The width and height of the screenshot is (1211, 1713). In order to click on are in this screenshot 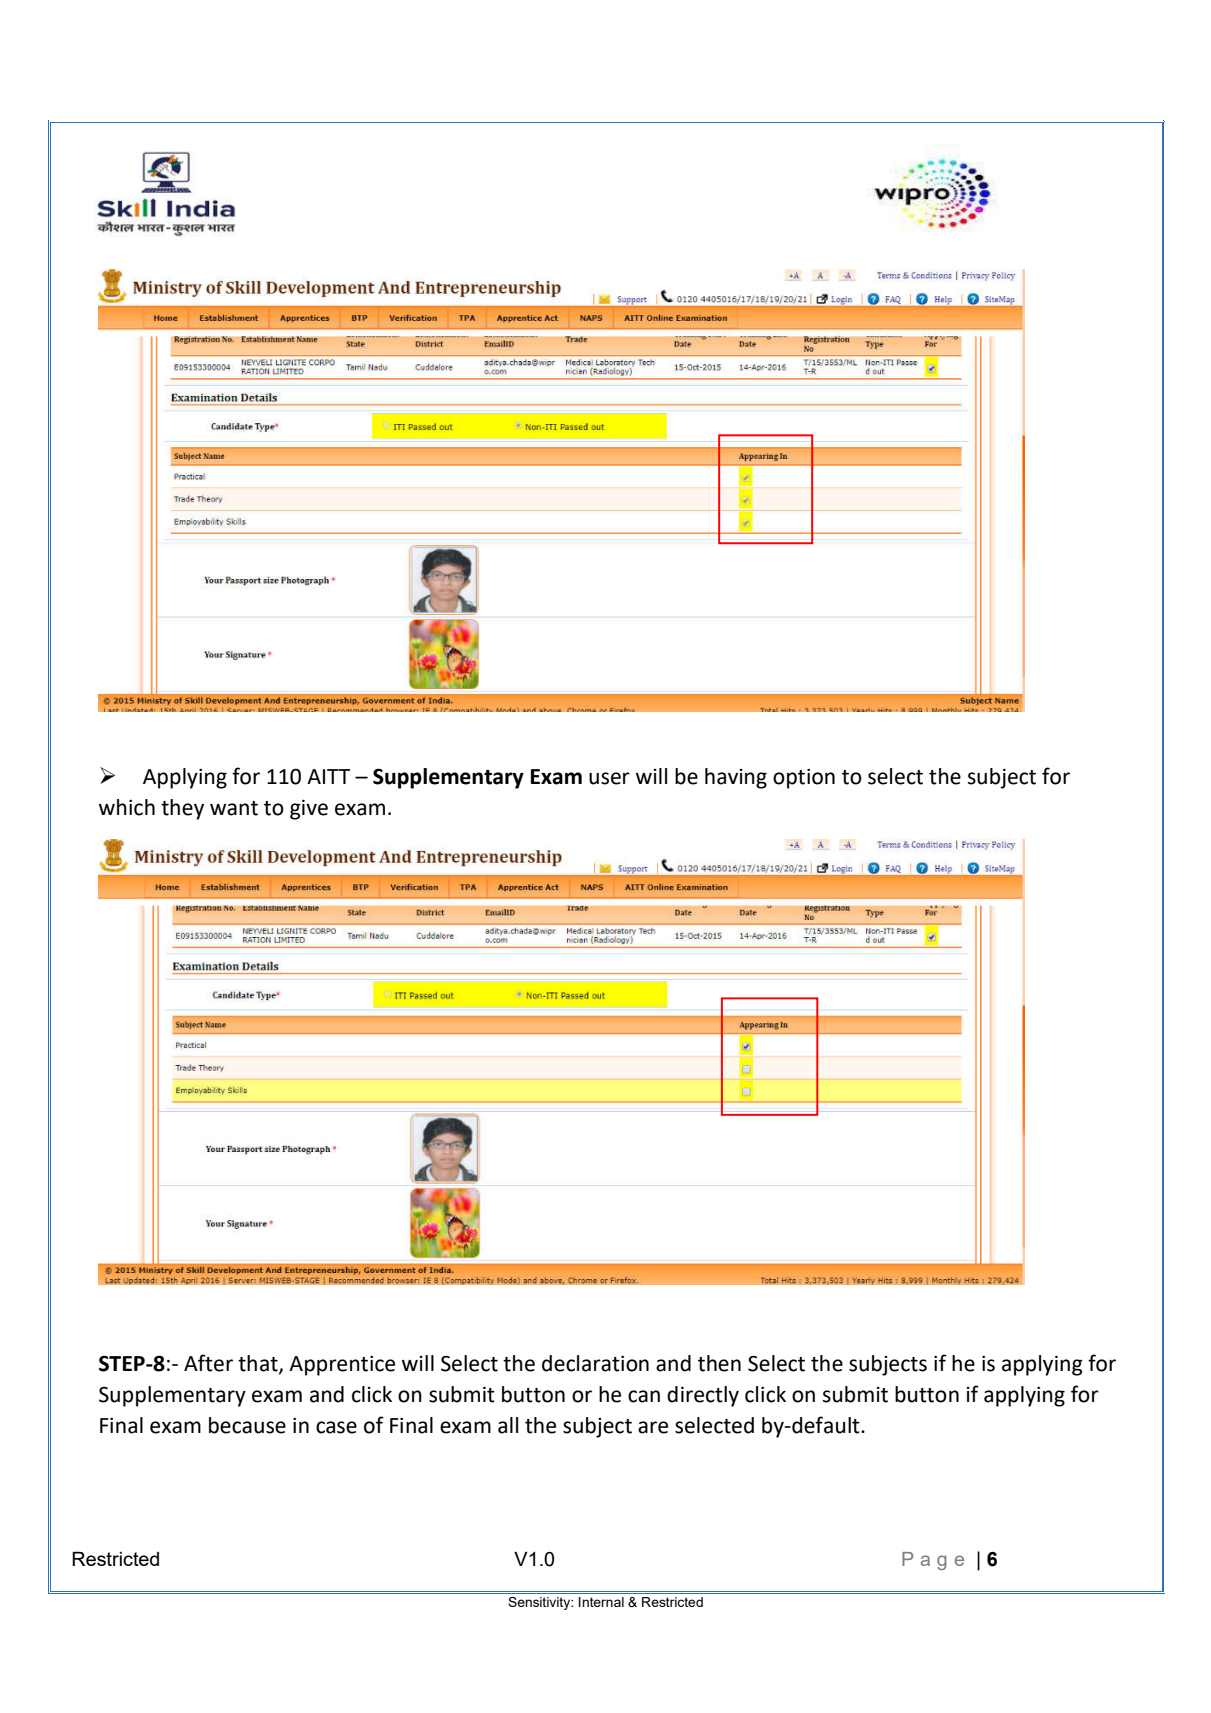, I will do `click(653, 1427)`.
